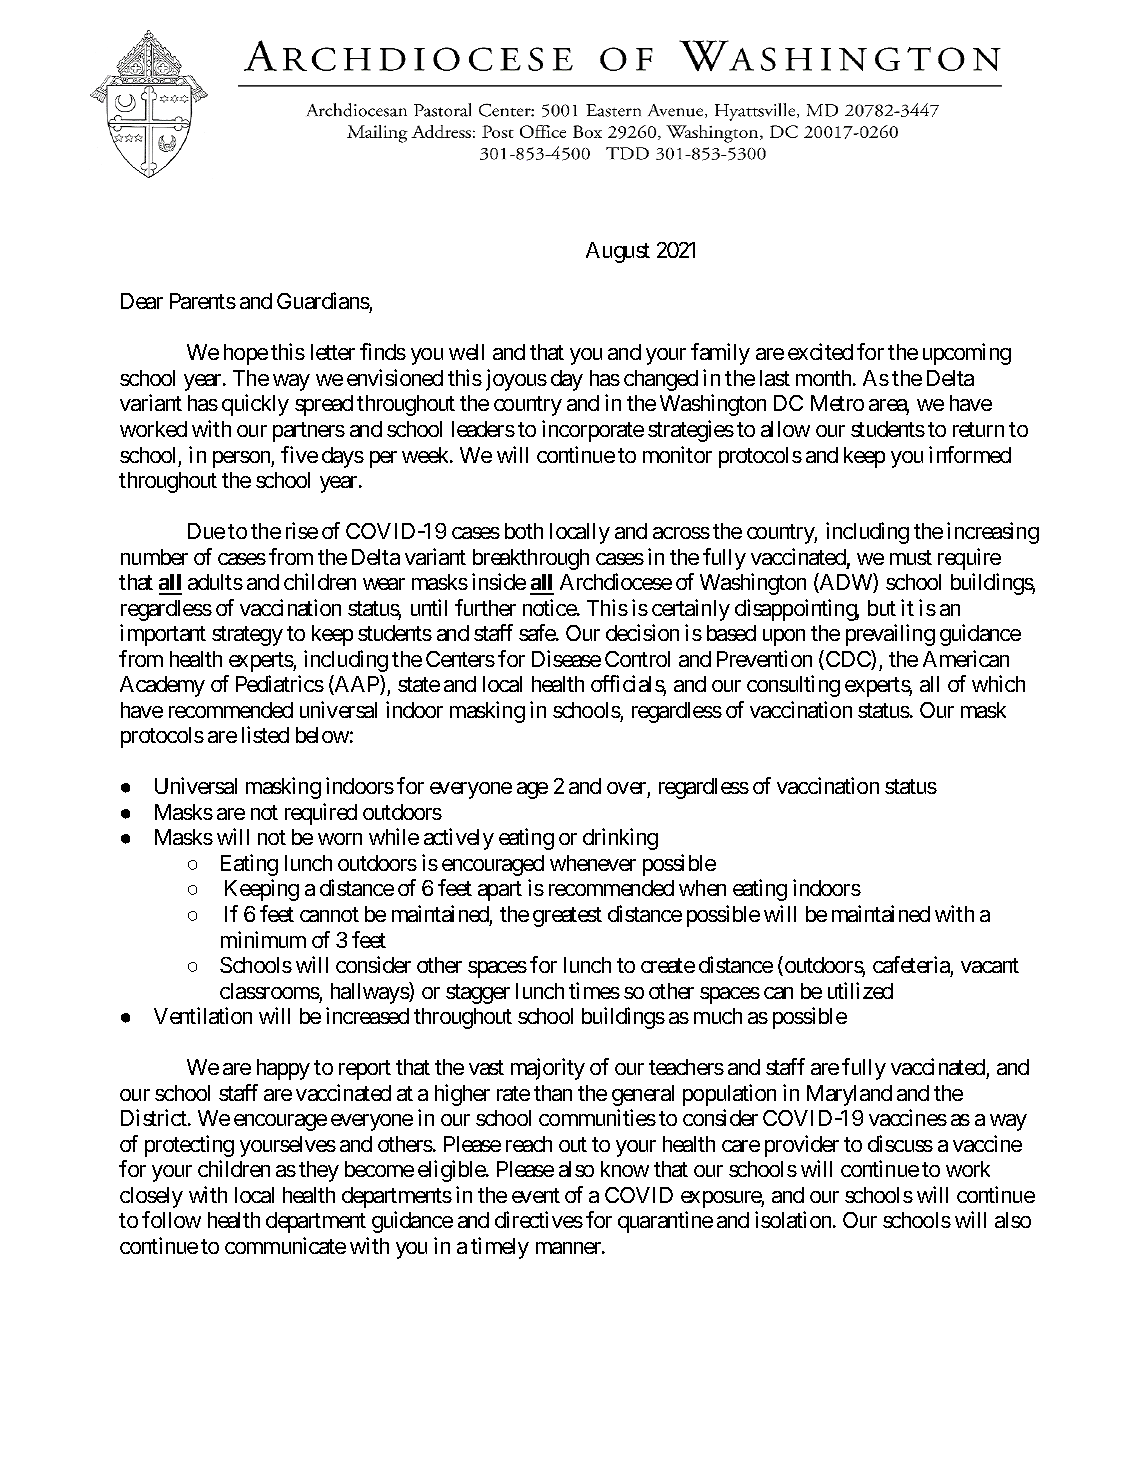 The width and height of the document is (1132, 1465). Describe the element at coordinates (171, 1219) in the document. I see `follow` at that location.
